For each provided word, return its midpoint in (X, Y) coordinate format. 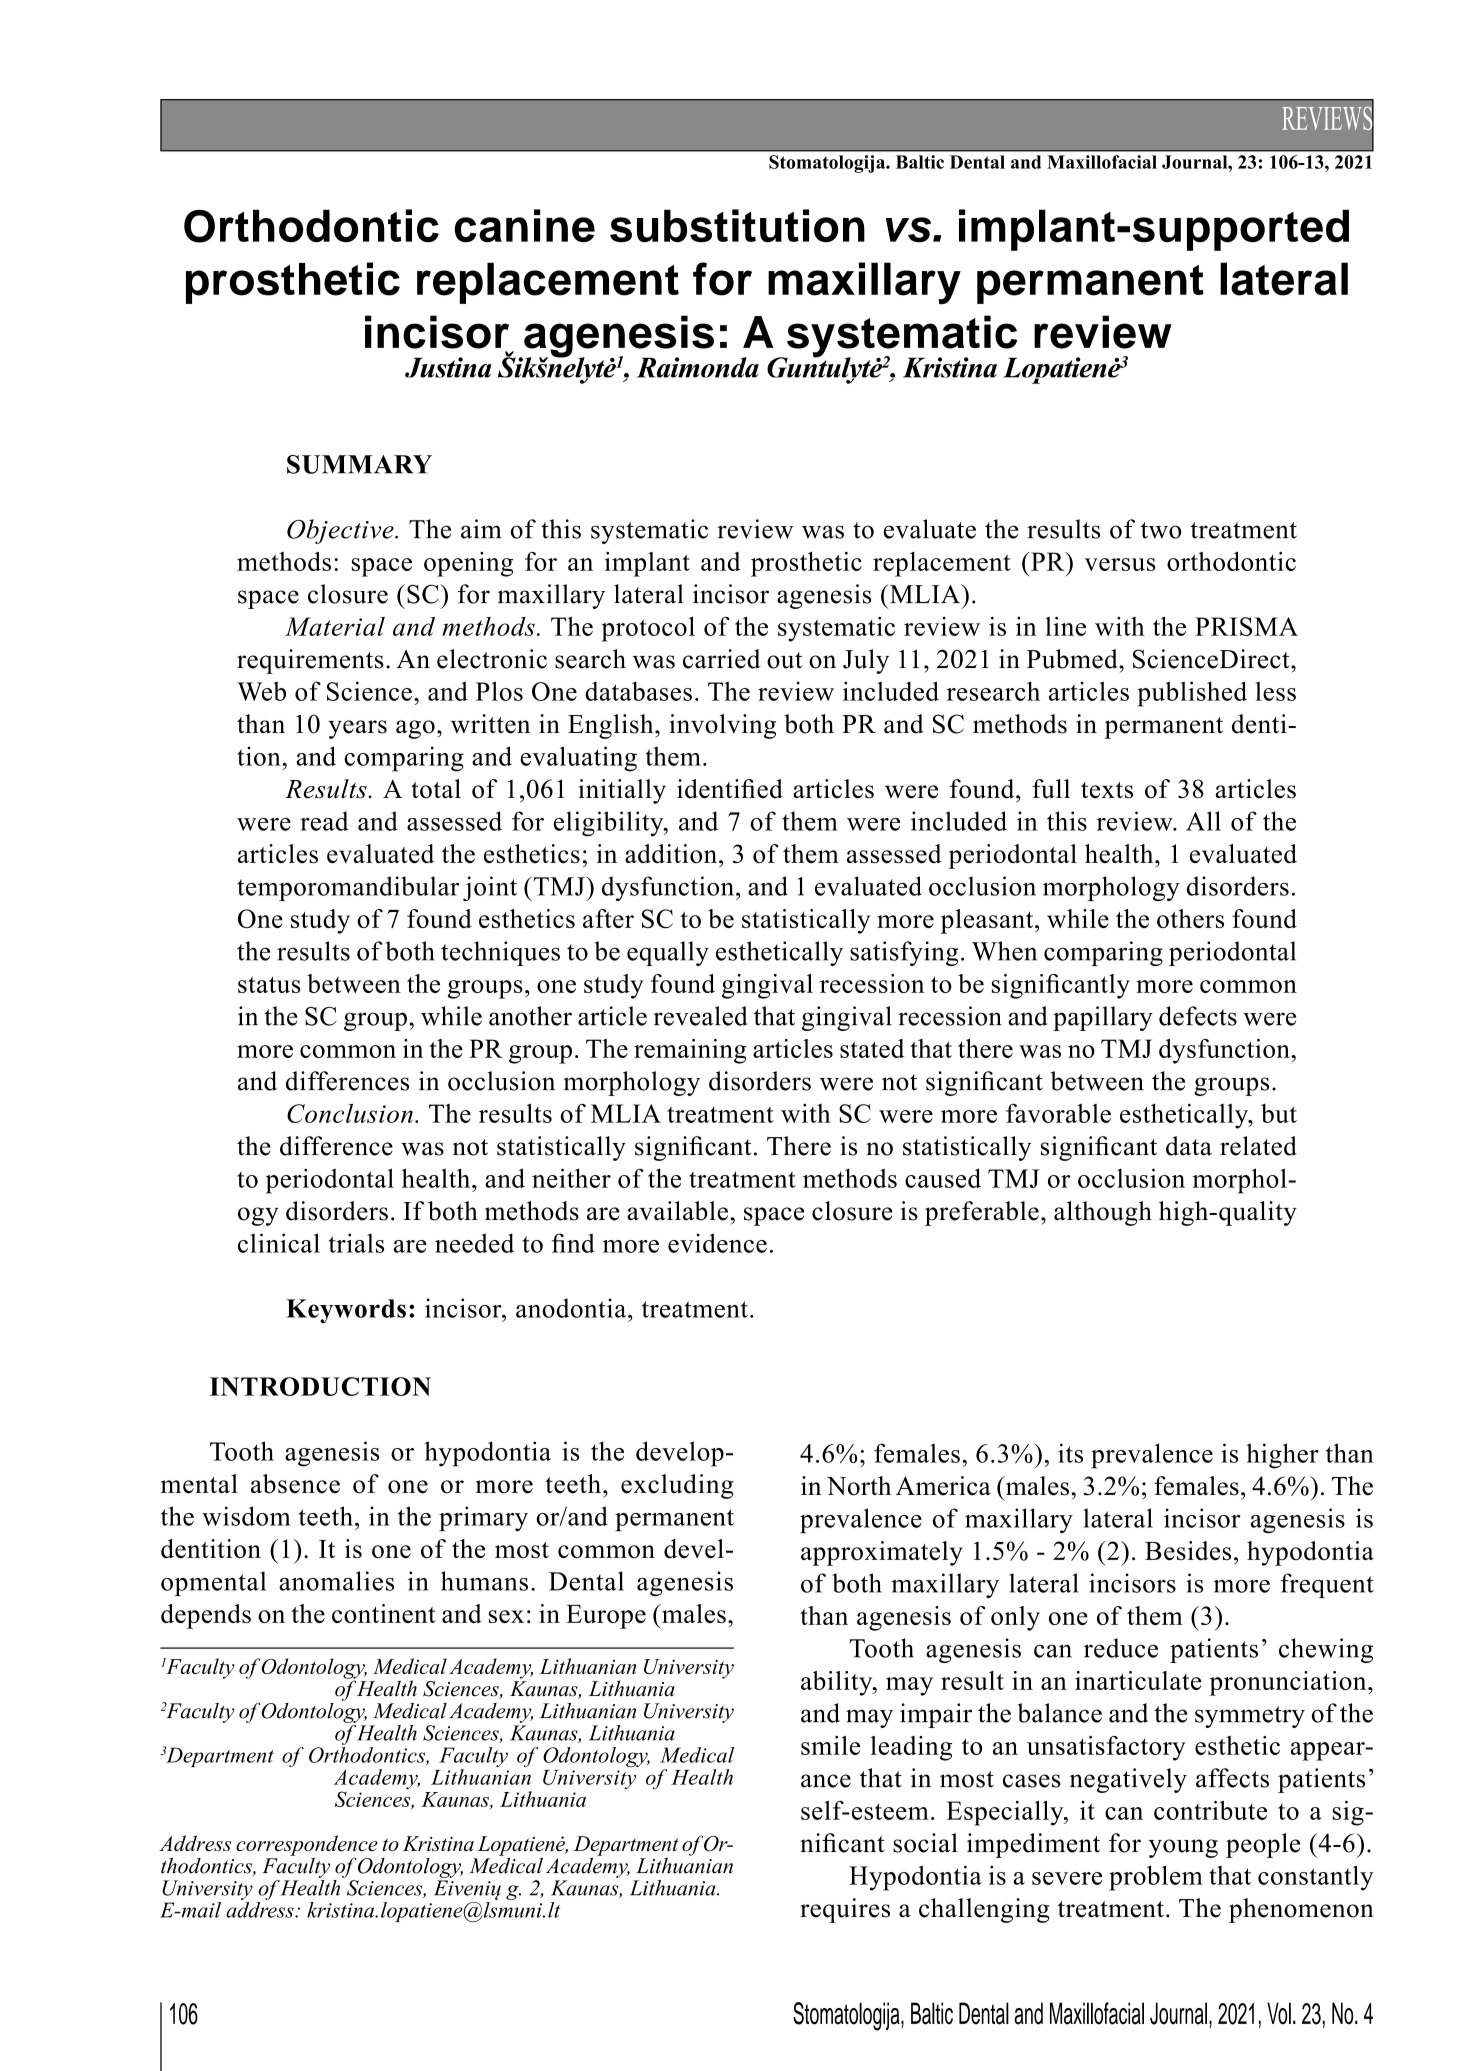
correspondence (307, 1846)
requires (845, 1910)
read (324, 821)
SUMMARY (359, 464)
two (1161, 530)
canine (525, 226)
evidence (717, 1243)
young (1183, 1848)
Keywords (346, 1311)
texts (1107, 790)
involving (722, 726)
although (1103, 1213)
